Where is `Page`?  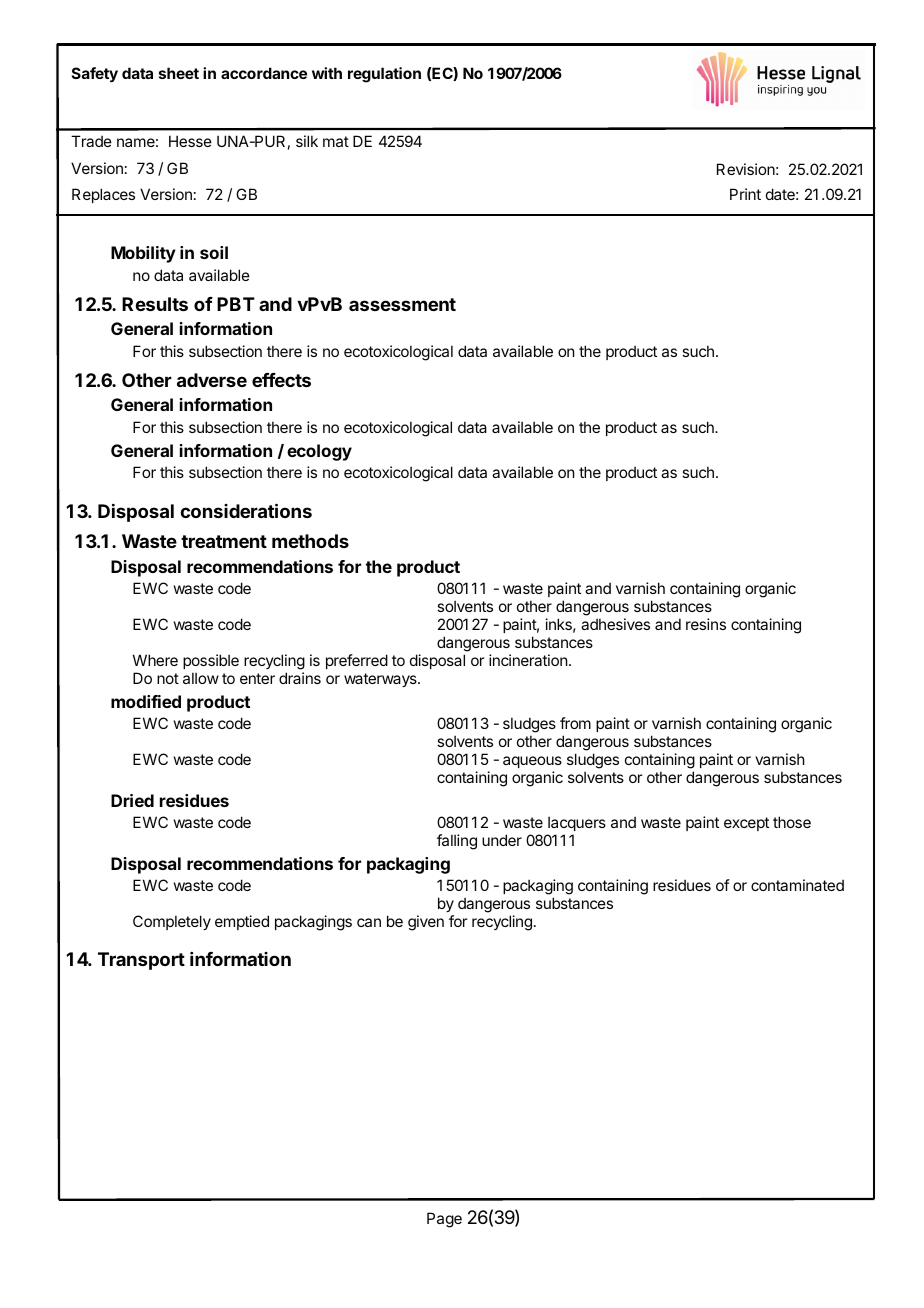
Page is located at coordinates (444, 1220).
